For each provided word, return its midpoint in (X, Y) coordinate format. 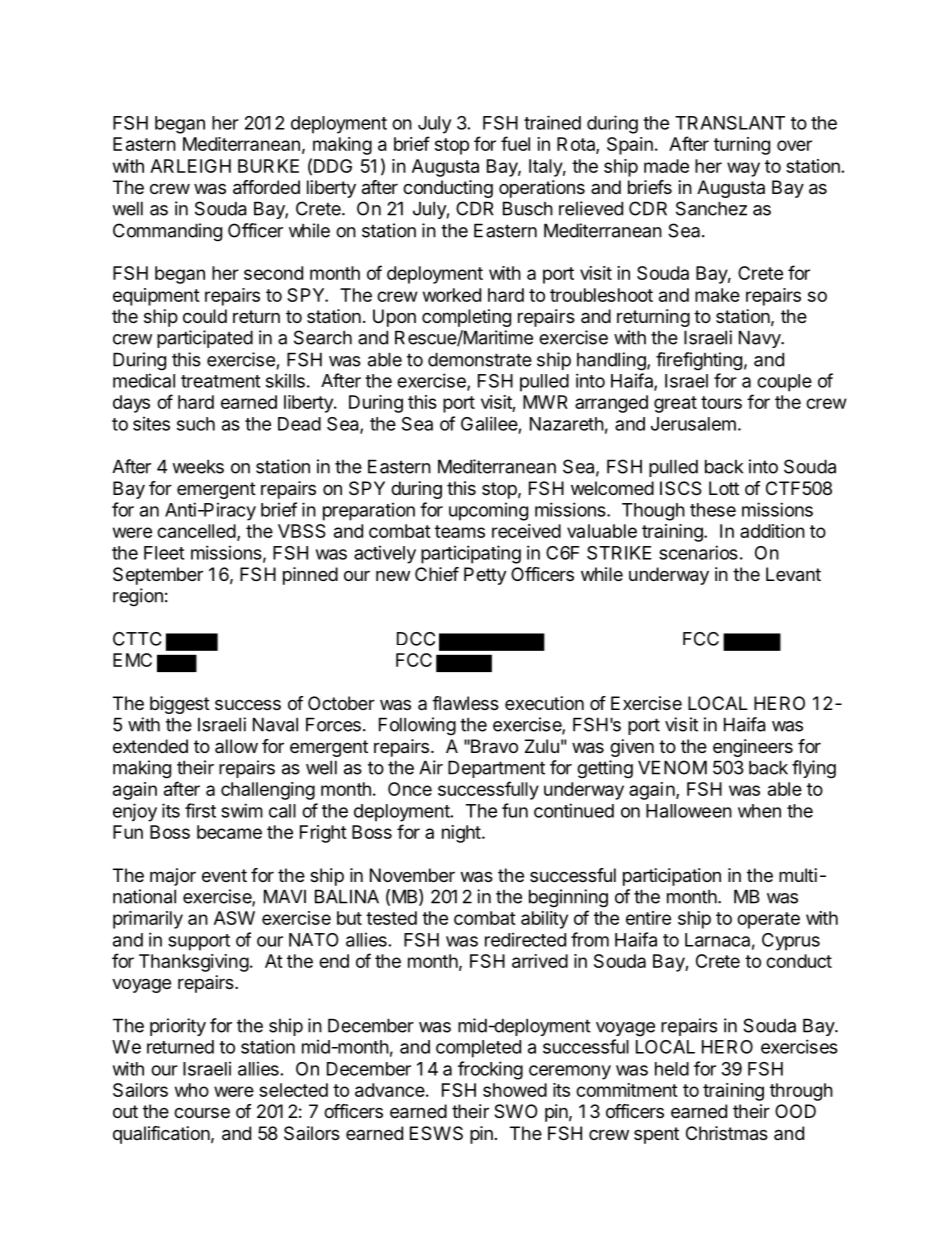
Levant (793, 574)
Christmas (727, 1133)
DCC (416, 639)
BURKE (268, 166)
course (202, 1112)
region (138, 597)
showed (515, 1090)
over (794, 145)
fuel (515, 143)
